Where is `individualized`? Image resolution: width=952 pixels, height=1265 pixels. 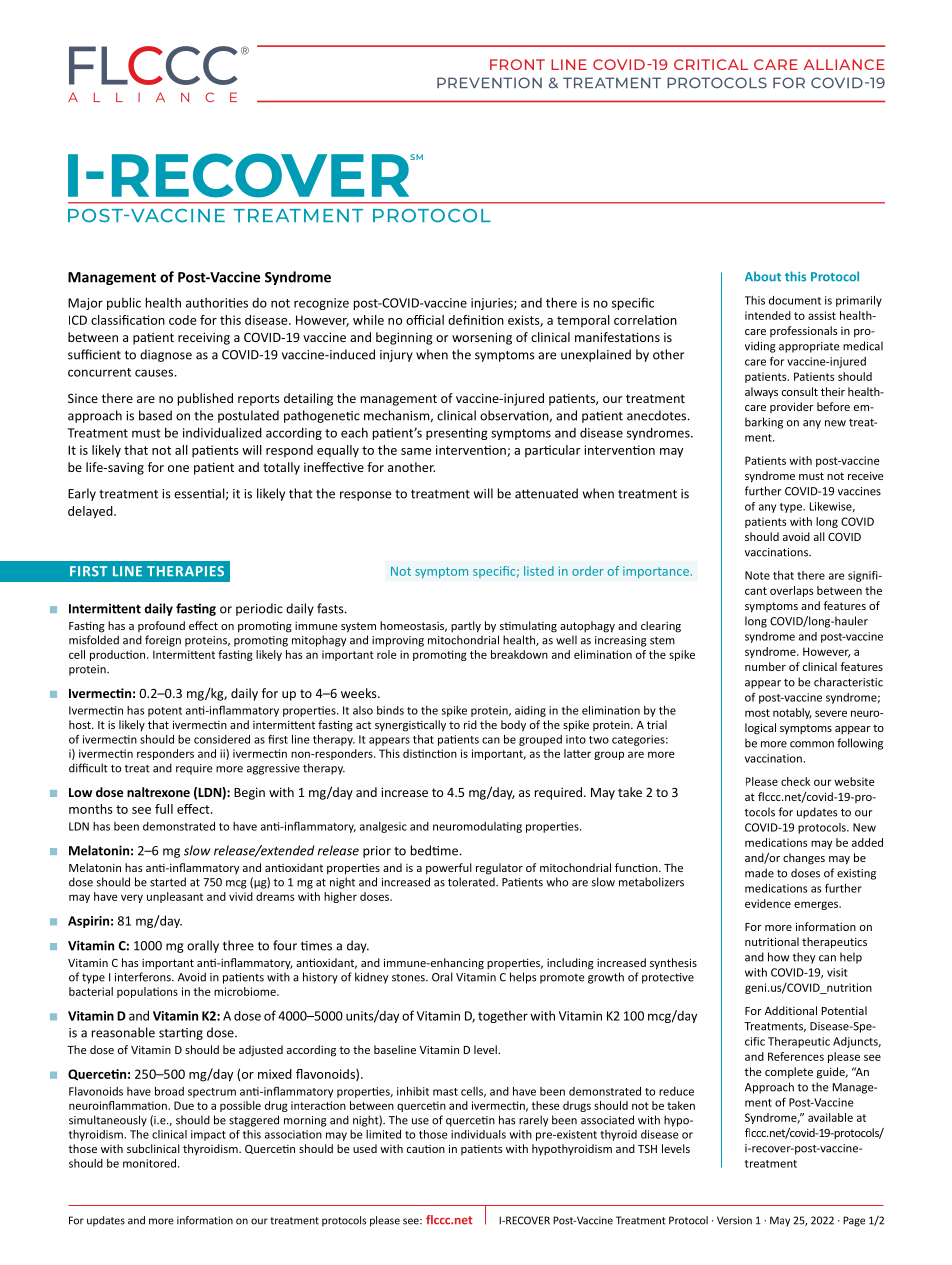
individualized is located at coordinates (222, 432).
